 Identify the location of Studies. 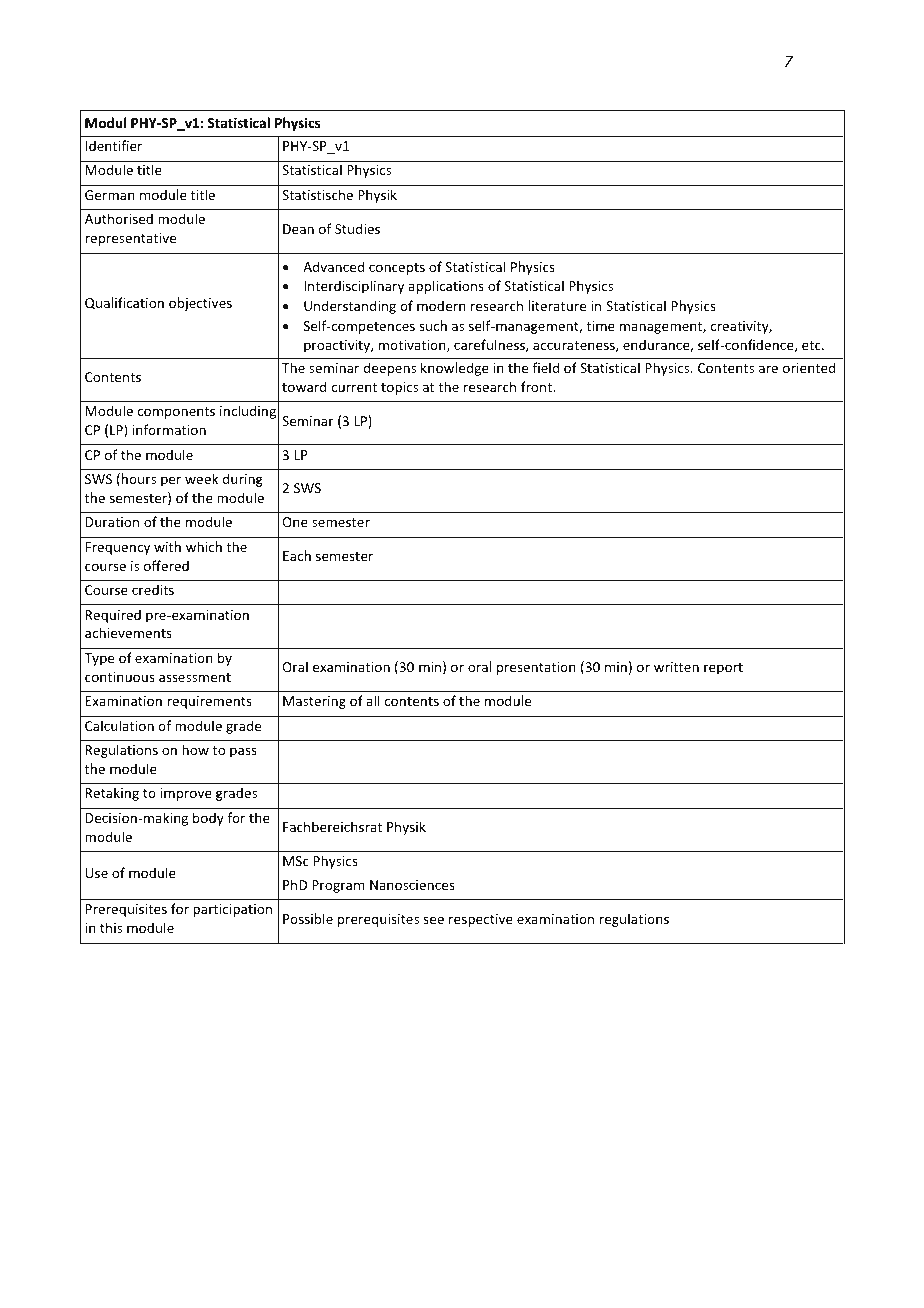
(357, 228).
